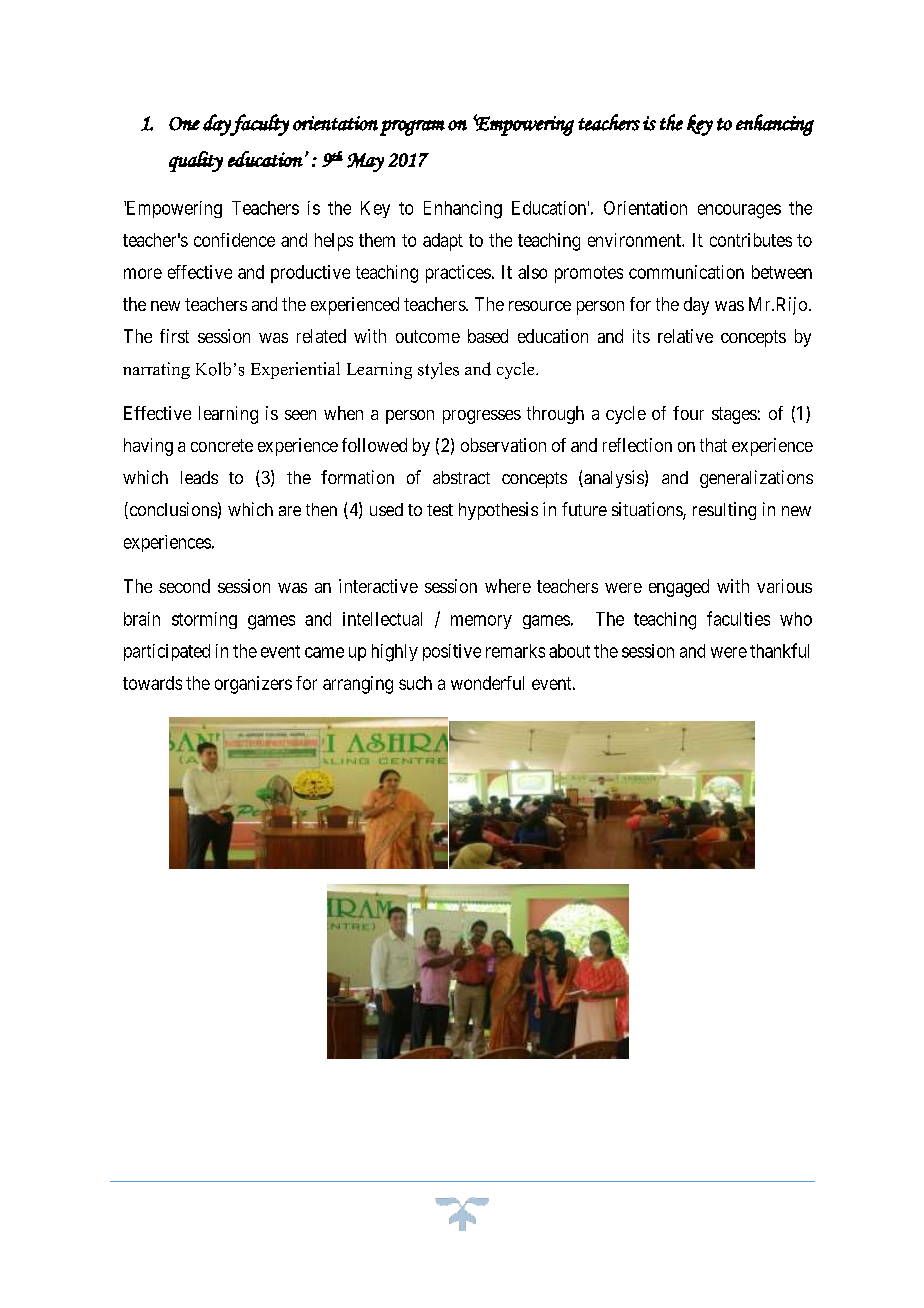 This document has width=924, height=1308. Describe the element at coordinates (734, 415) in the document. I see `stages` at that location.
